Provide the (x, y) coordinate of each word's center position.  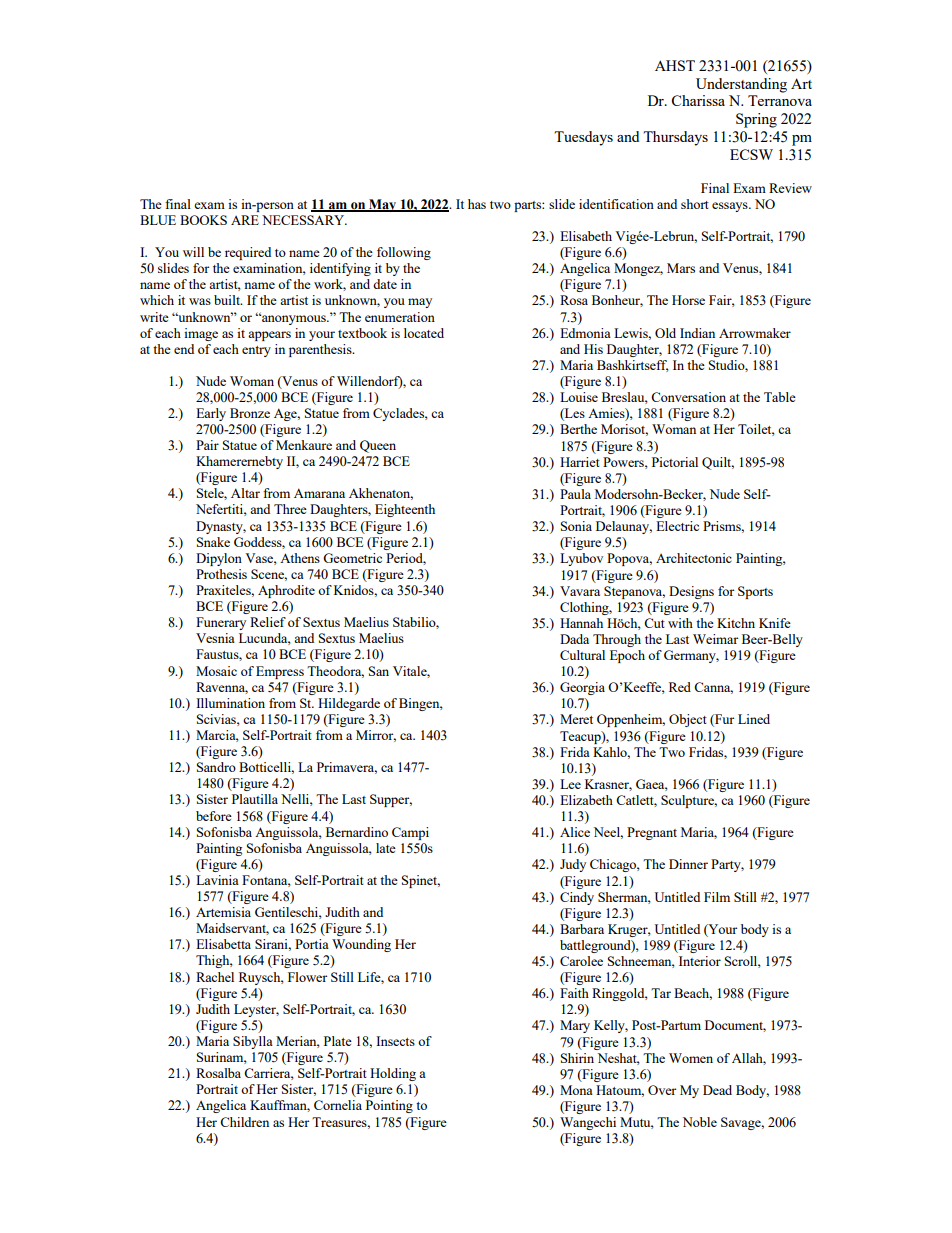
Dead (717, 1090)
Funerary (221, 623)
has (477, 204)
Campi (410, 833)
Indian (697, 333)
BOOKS (203, 220)
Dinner (688, 864)
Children (244, 1122)
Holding (393, 1074)
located (424, 333)
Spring (756, 120)
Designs (691, 592)
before (214, 816)
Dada (574, 639)
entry (256, 351)
